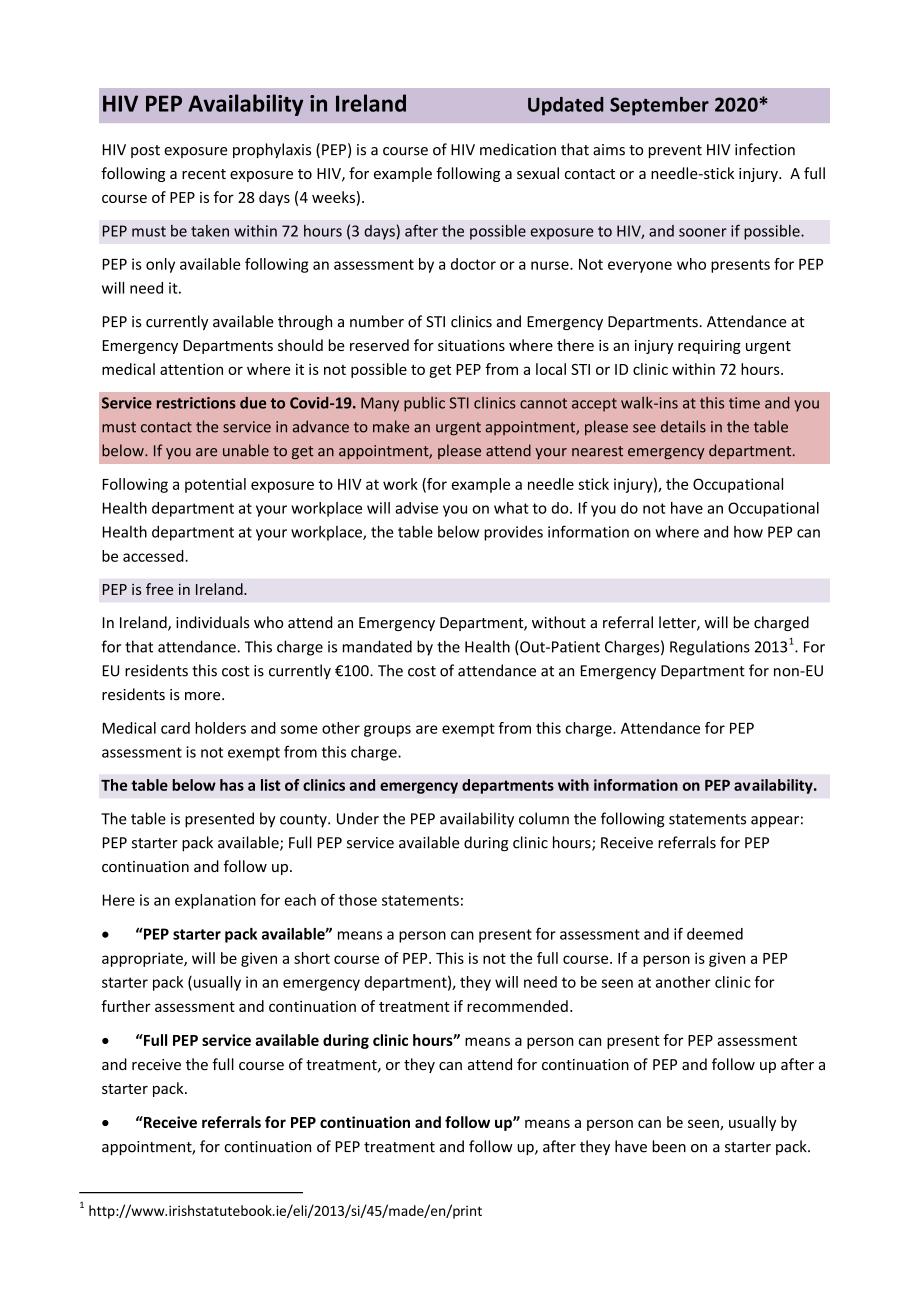 The image size is (924, 1308). What do you see at coordinates (517, 1006) in the image?
I see `recommended` at bounding box center [517, 1006].
